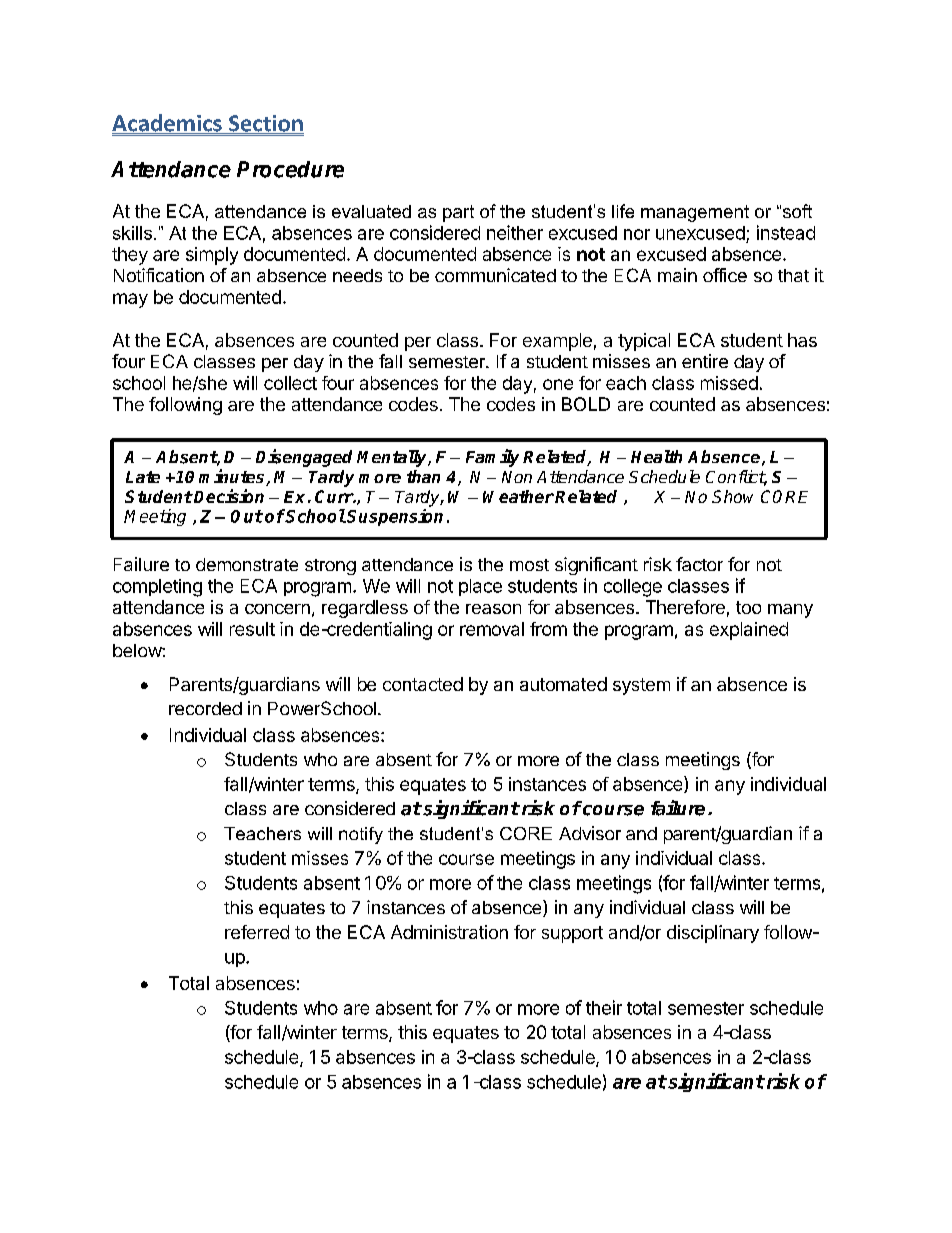 The image size is (952, 1233). What do you see at coordinates (247, 564) in the screenshot?
I see `demonstrate` at bounding box center [247, 564].
